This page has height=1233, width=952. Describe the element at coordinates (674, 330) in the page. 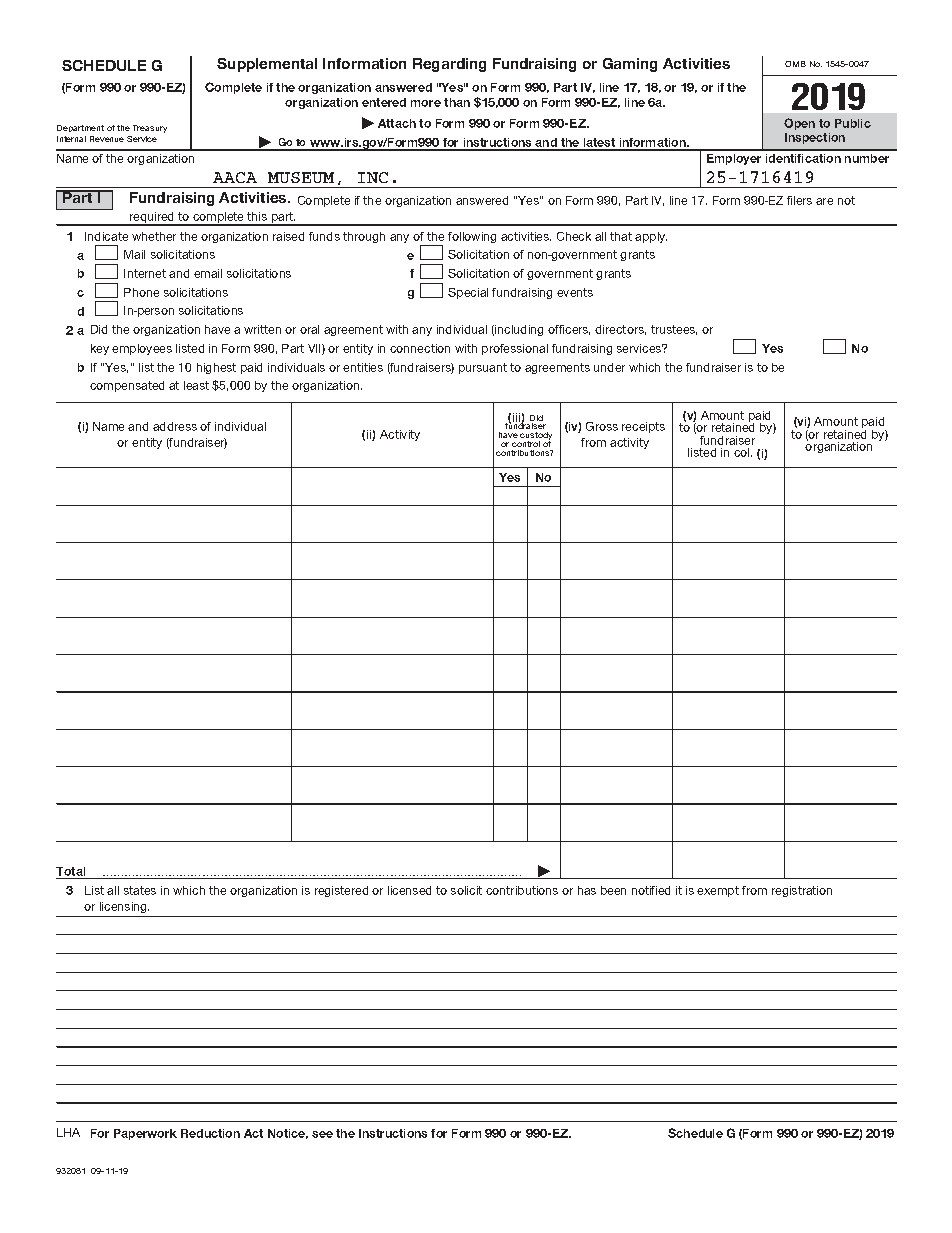

I see `trustees` at that location.
